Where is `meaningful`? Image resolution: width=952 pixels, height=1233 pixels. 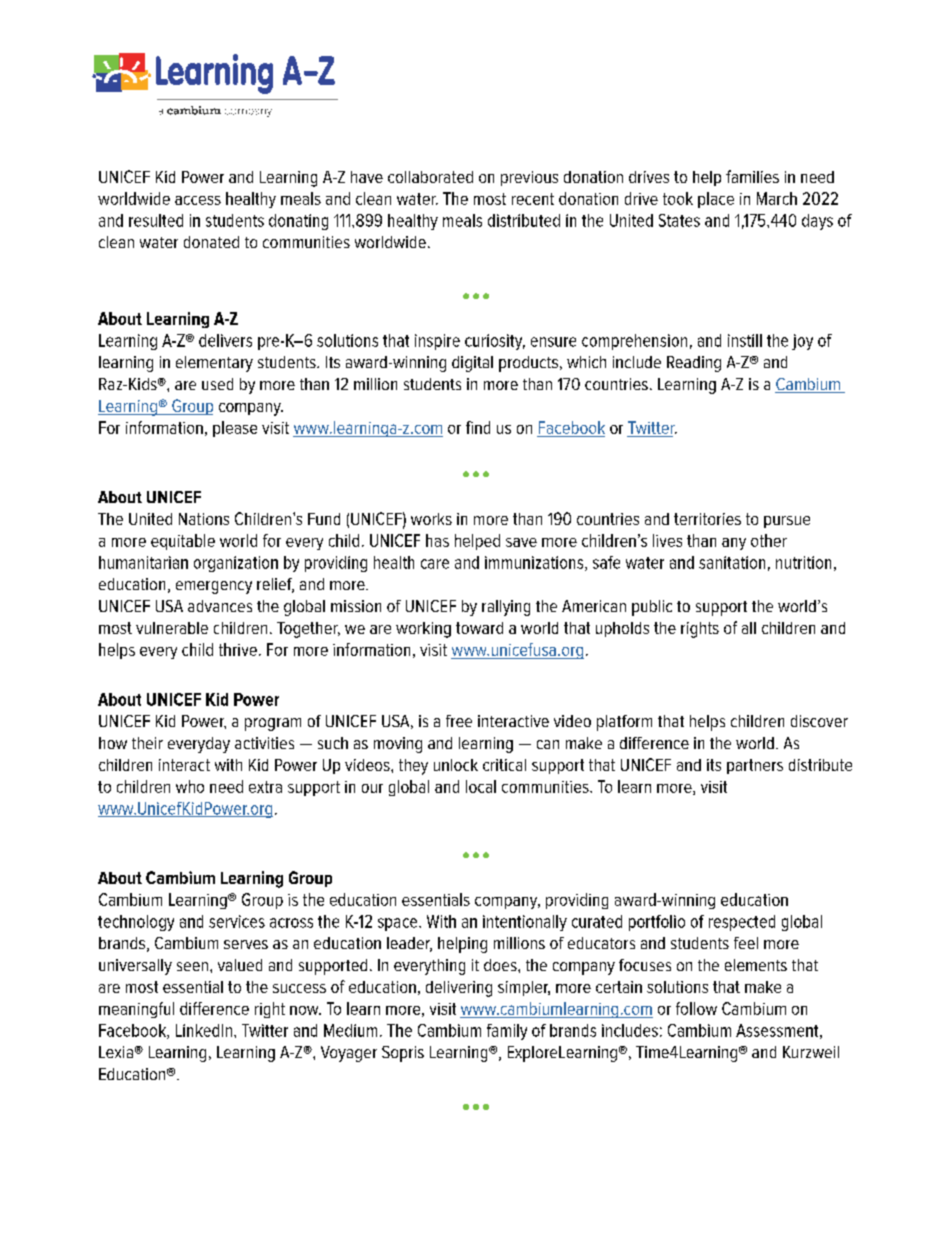 meaningful is located at coordinates (136, 1010).
